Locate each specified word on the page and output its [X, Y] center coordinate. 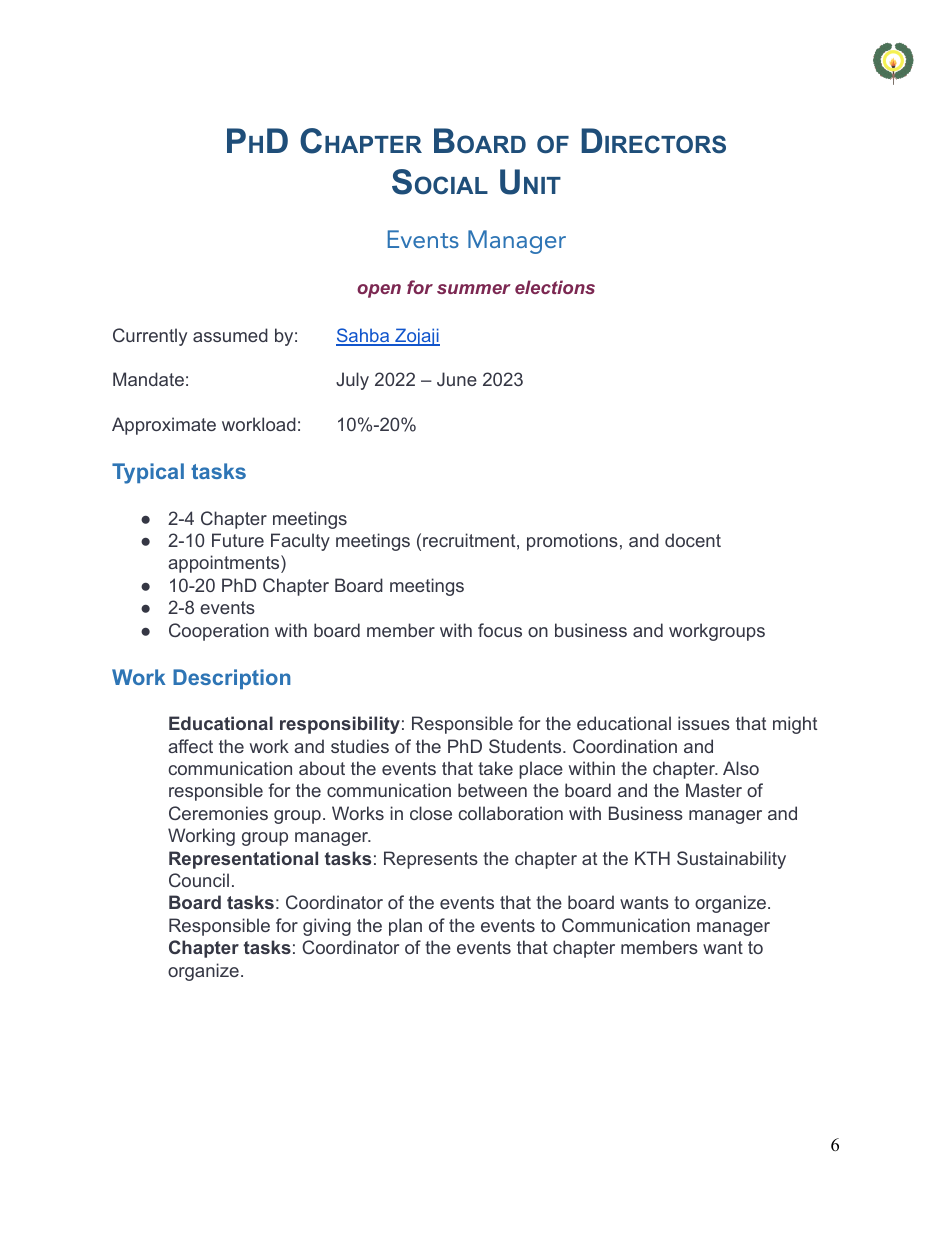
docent [693, 540]
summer [474, 289]
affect [190, 746]
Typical [148, 473]
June [457, 379]
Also [741, 768]
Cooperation [219, 632]
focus [500, 630]
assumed [230, 335]
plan [405, 927]
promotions [572, 542]
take [495, 768]
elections [555, 287]
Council [199, 880]
